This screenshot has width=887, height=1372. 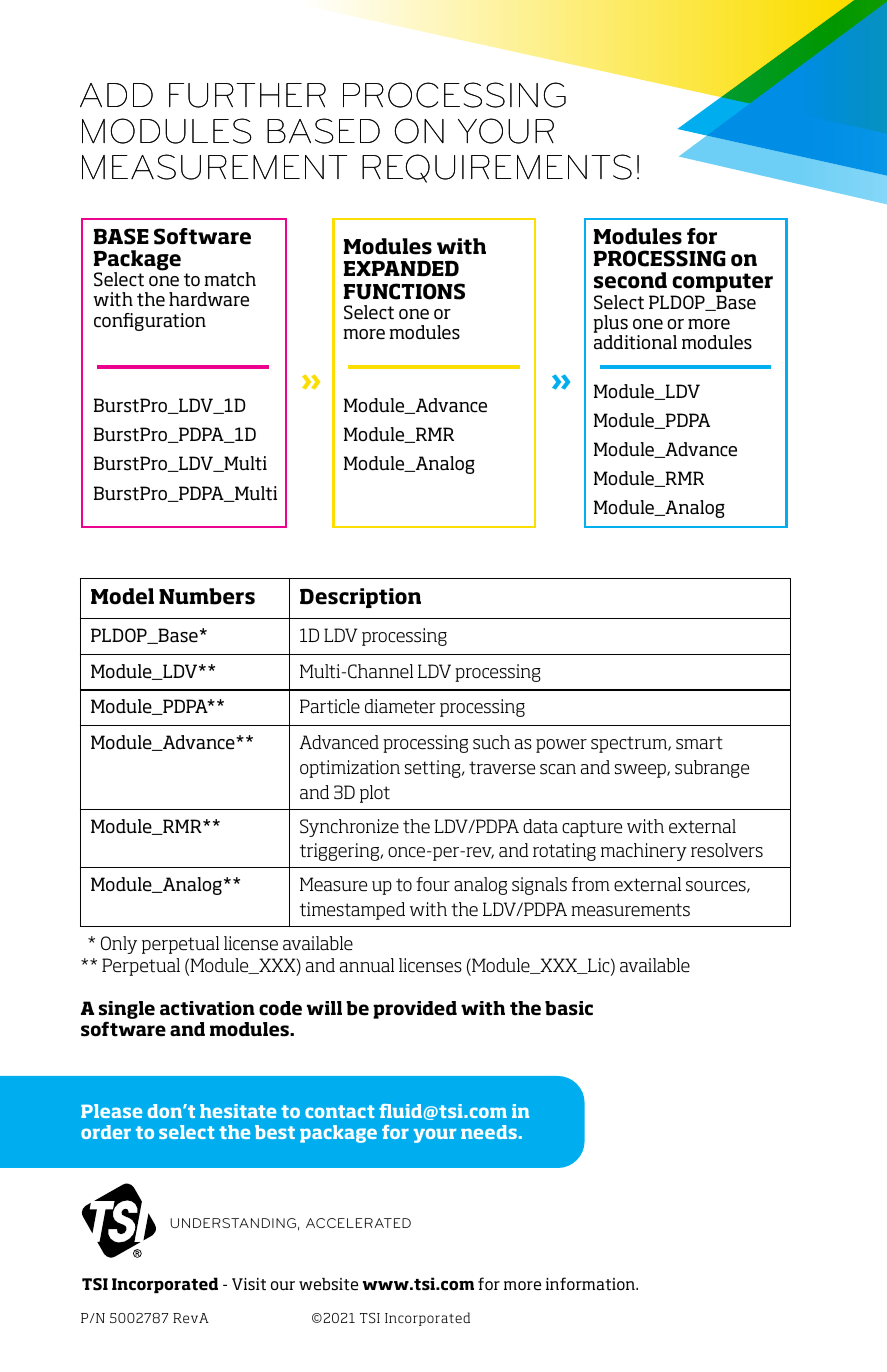 I want to click on Visit, so click(x=249, y=1284).
